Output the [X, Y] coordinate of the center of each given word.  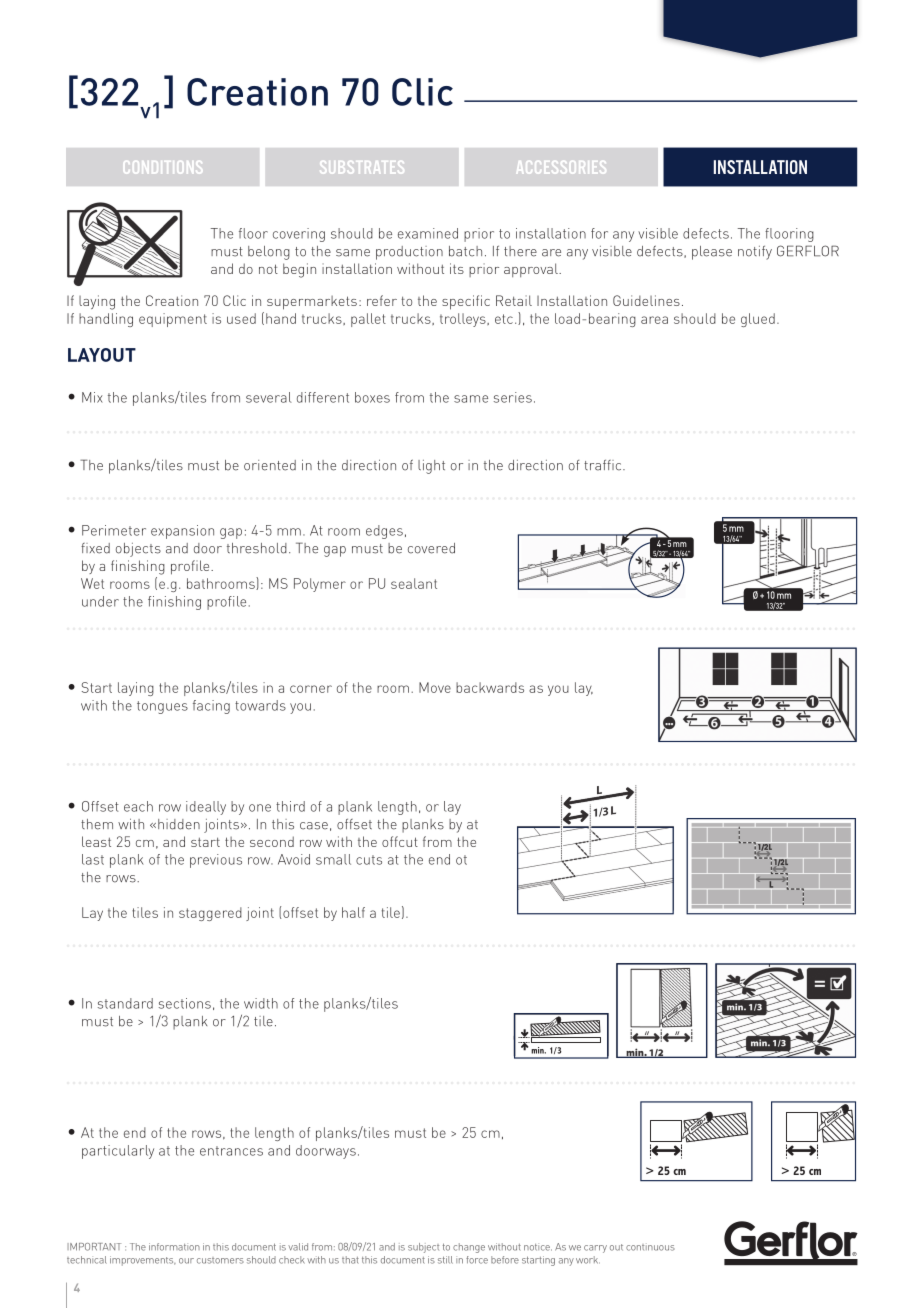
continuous [650, 1247]
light [431, 467]
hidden [179, 824]
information [174, 1247]
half [353, 912]
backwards [490, 687]
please [712, 253]
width [261, 1003]
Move [435, 687]
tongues [162, 707]
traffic [604, 465]
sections [185, 1003]
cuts [369, 860]
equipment [173, 320]
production [409, 253]
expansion [182, 532]
